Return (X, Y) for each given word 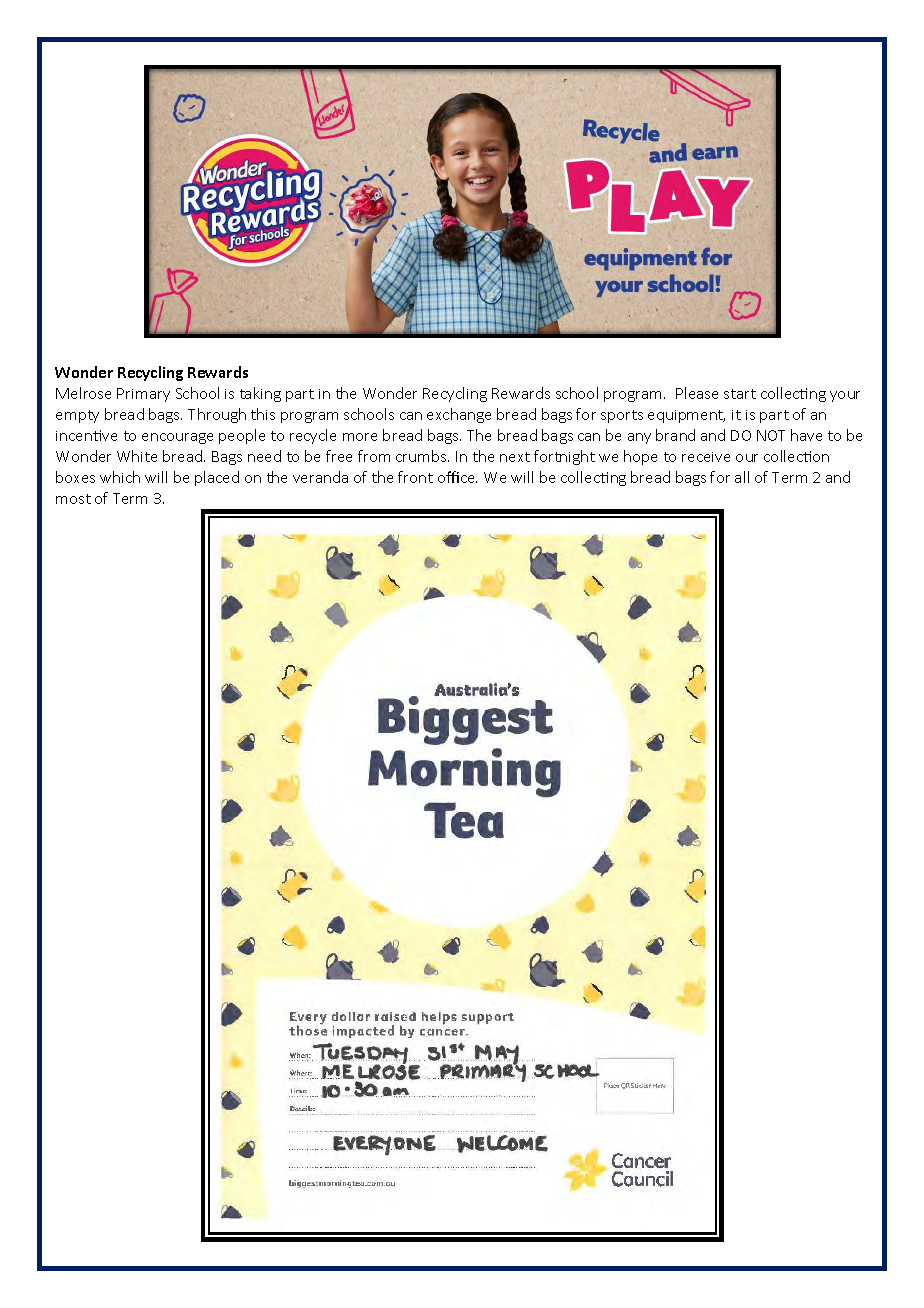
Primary (143, 395)
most (73, 499)
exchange (459, 415)
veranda (320, 477)
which (120, 477)
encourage (177, 438)
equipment (686, 416)
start (740, 394)
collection (796, 456)
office (457, 477)
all (742, 477)
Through (217, 415)
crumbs (422, 456)
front (415, 477)
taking (260, 394)
